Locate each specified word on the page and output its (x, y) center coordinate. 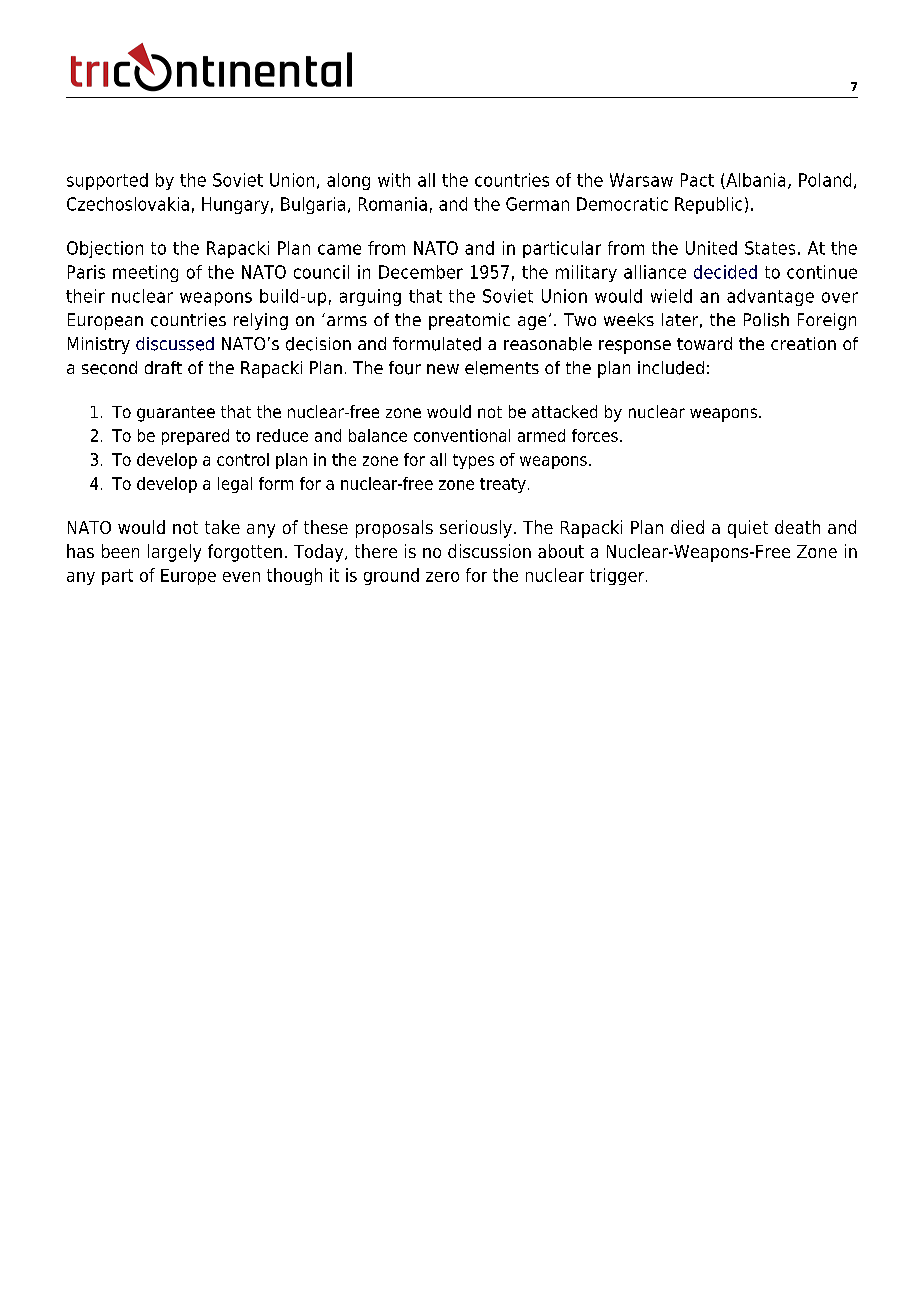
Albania (754, 181)
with (394, 180)
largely (174, 553)
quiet (748, 529)
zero (442, 577)
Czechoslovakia (128, 204)
